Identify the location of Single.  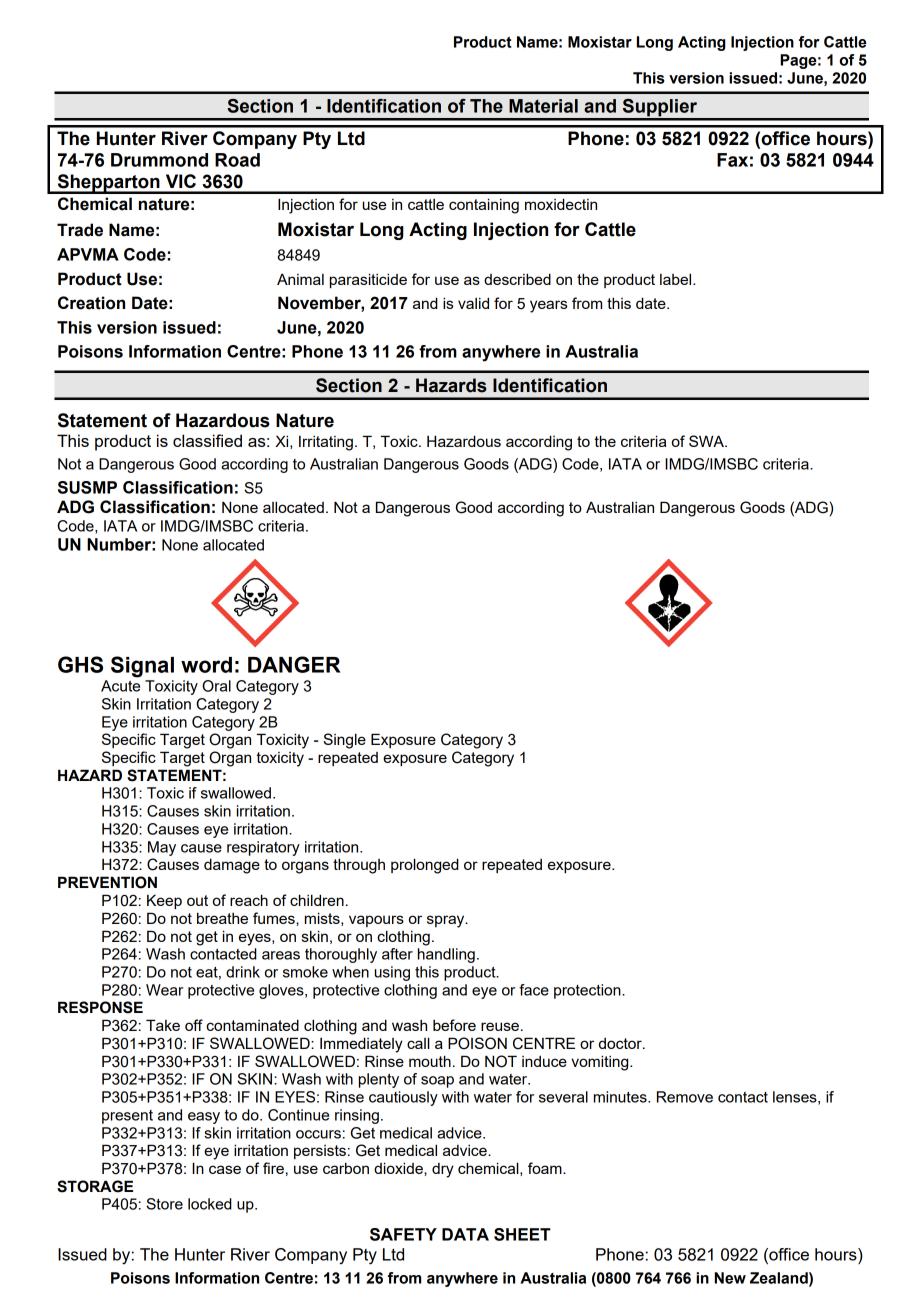
(344, 741).
